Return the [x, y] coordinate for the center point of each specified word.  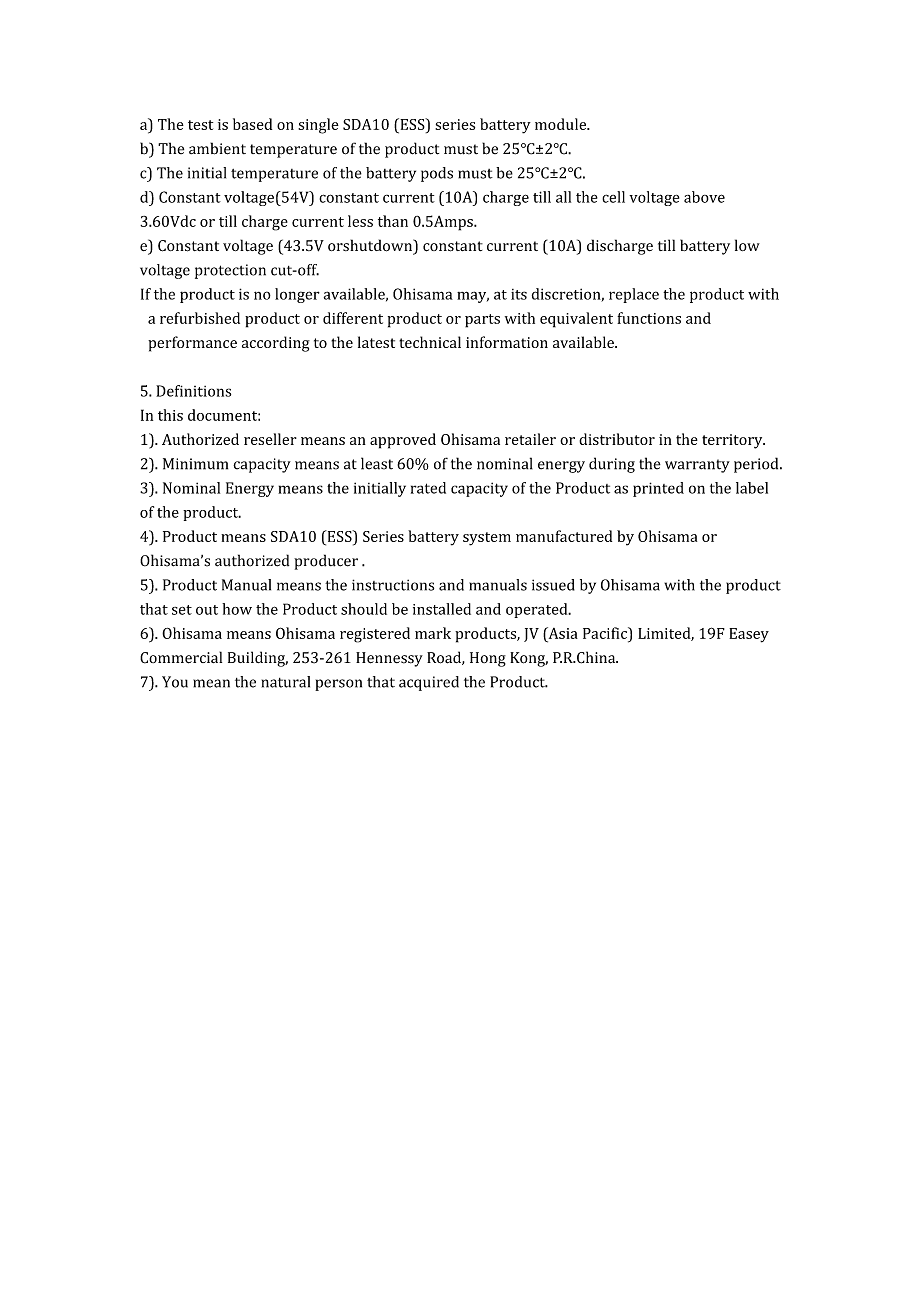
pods [437, 174]
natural [286, 682]
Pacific [606, 633]
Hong [488, 659]
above [704, 197]
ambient [217, 148]
